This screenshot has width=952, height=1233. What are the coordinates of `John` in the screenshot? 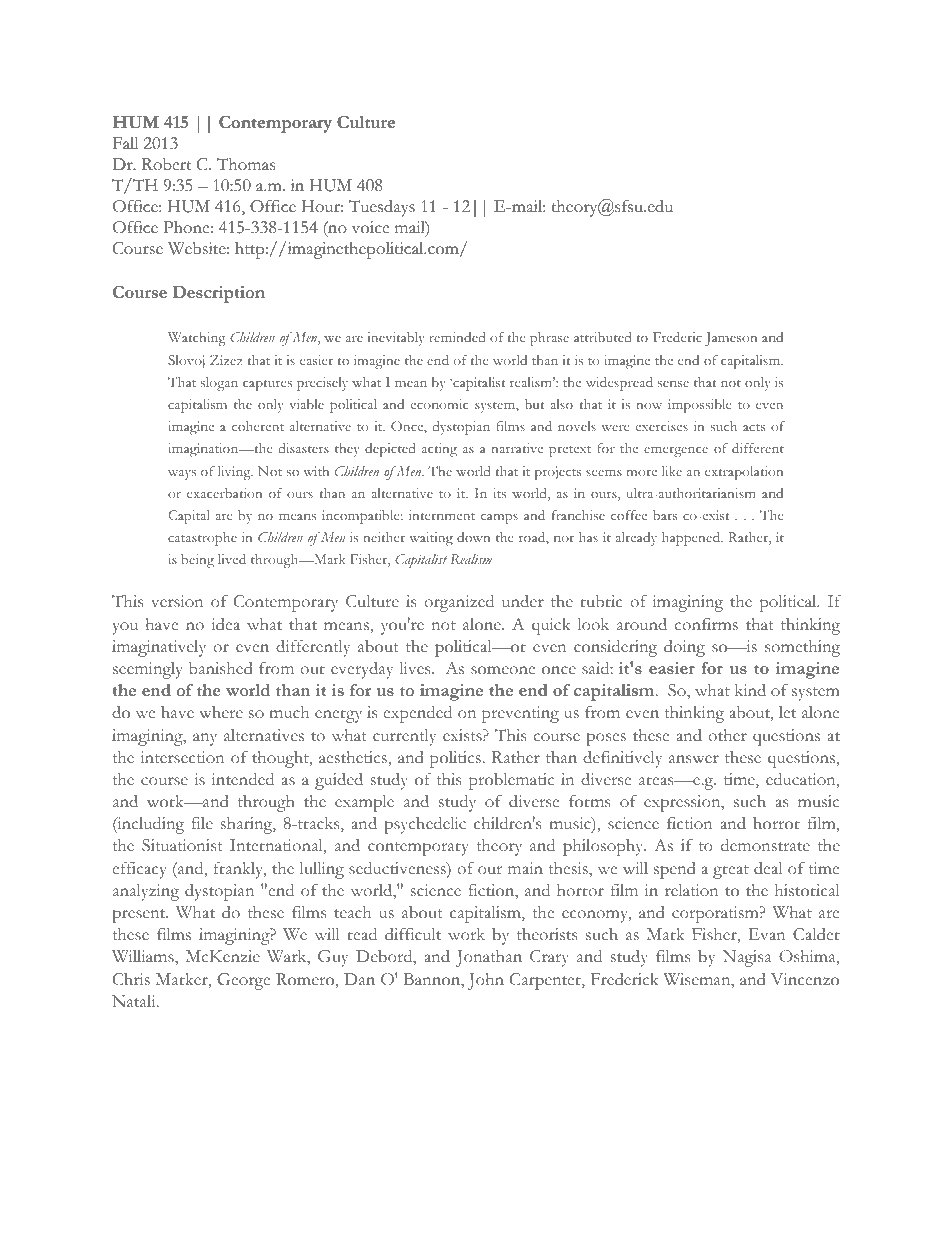 It's located at (486, 981).
